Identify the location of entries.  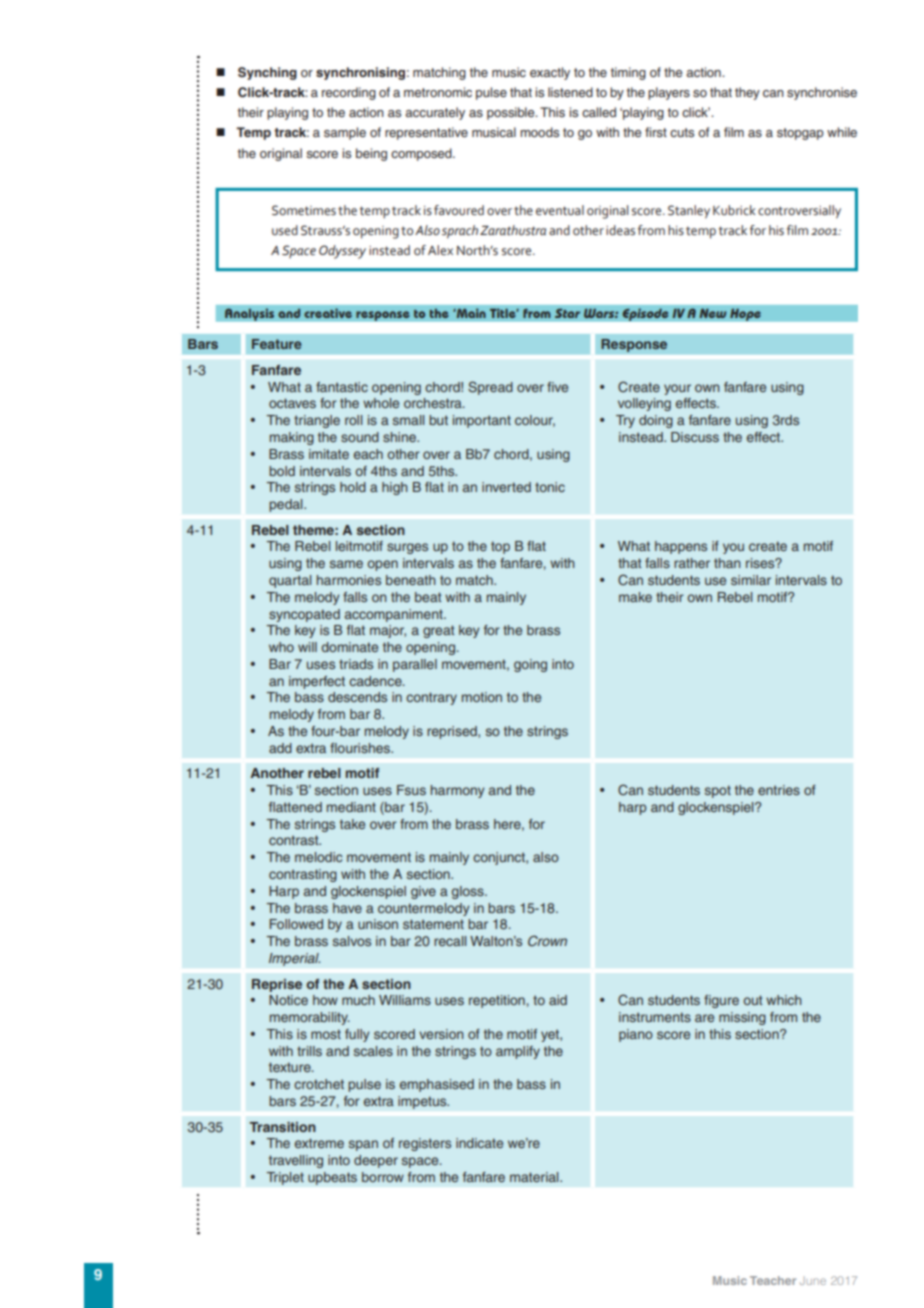
(779, 790).
